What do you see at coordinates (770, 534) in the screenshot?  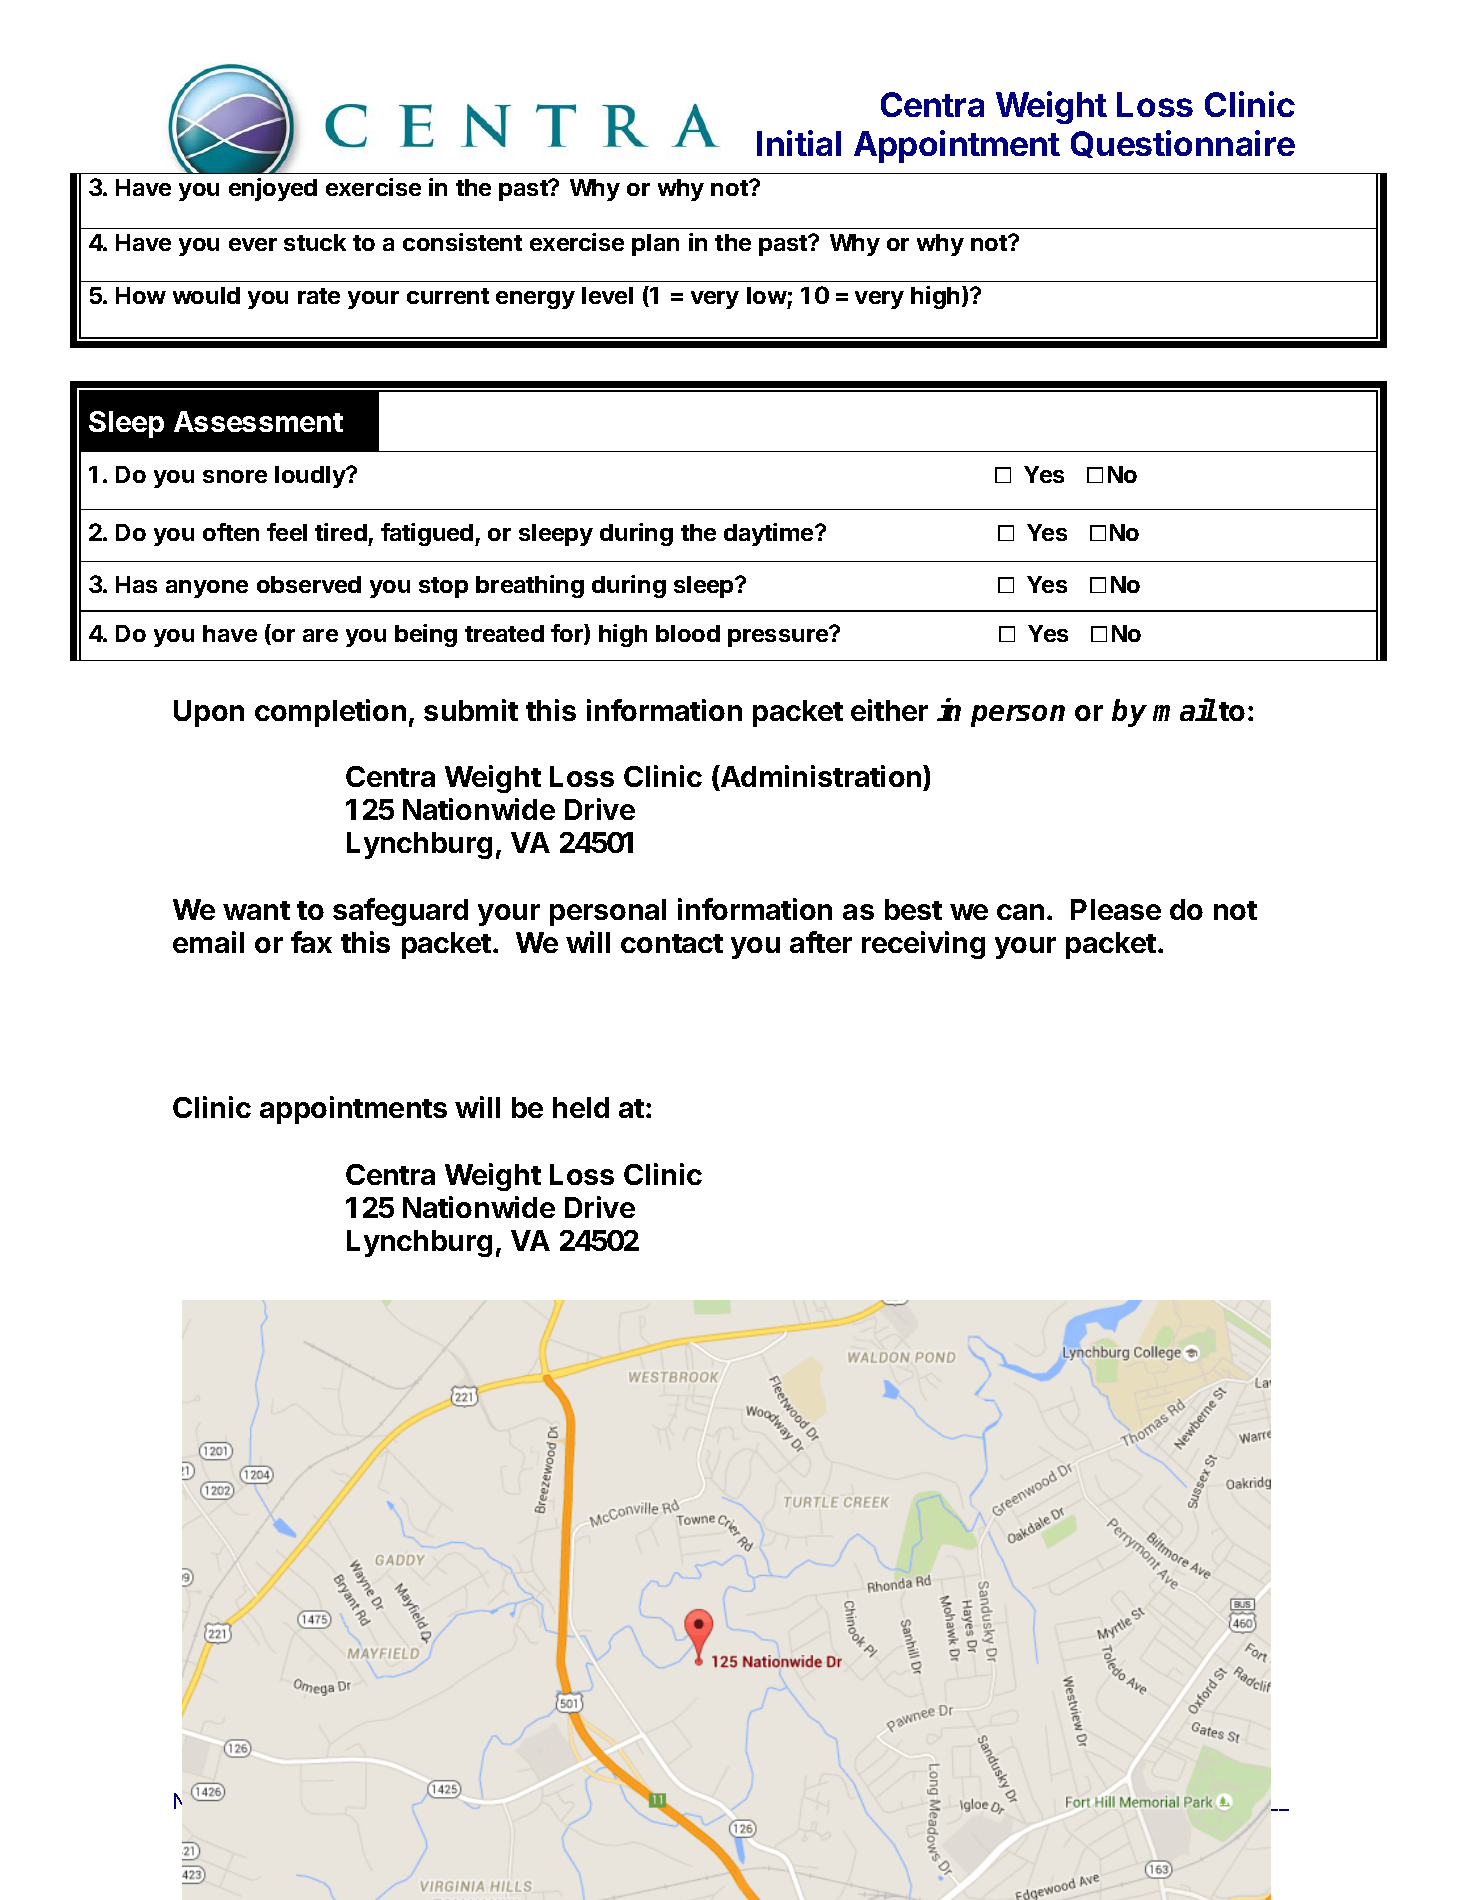 I see `daytime` at bounding box center [770, 534].
